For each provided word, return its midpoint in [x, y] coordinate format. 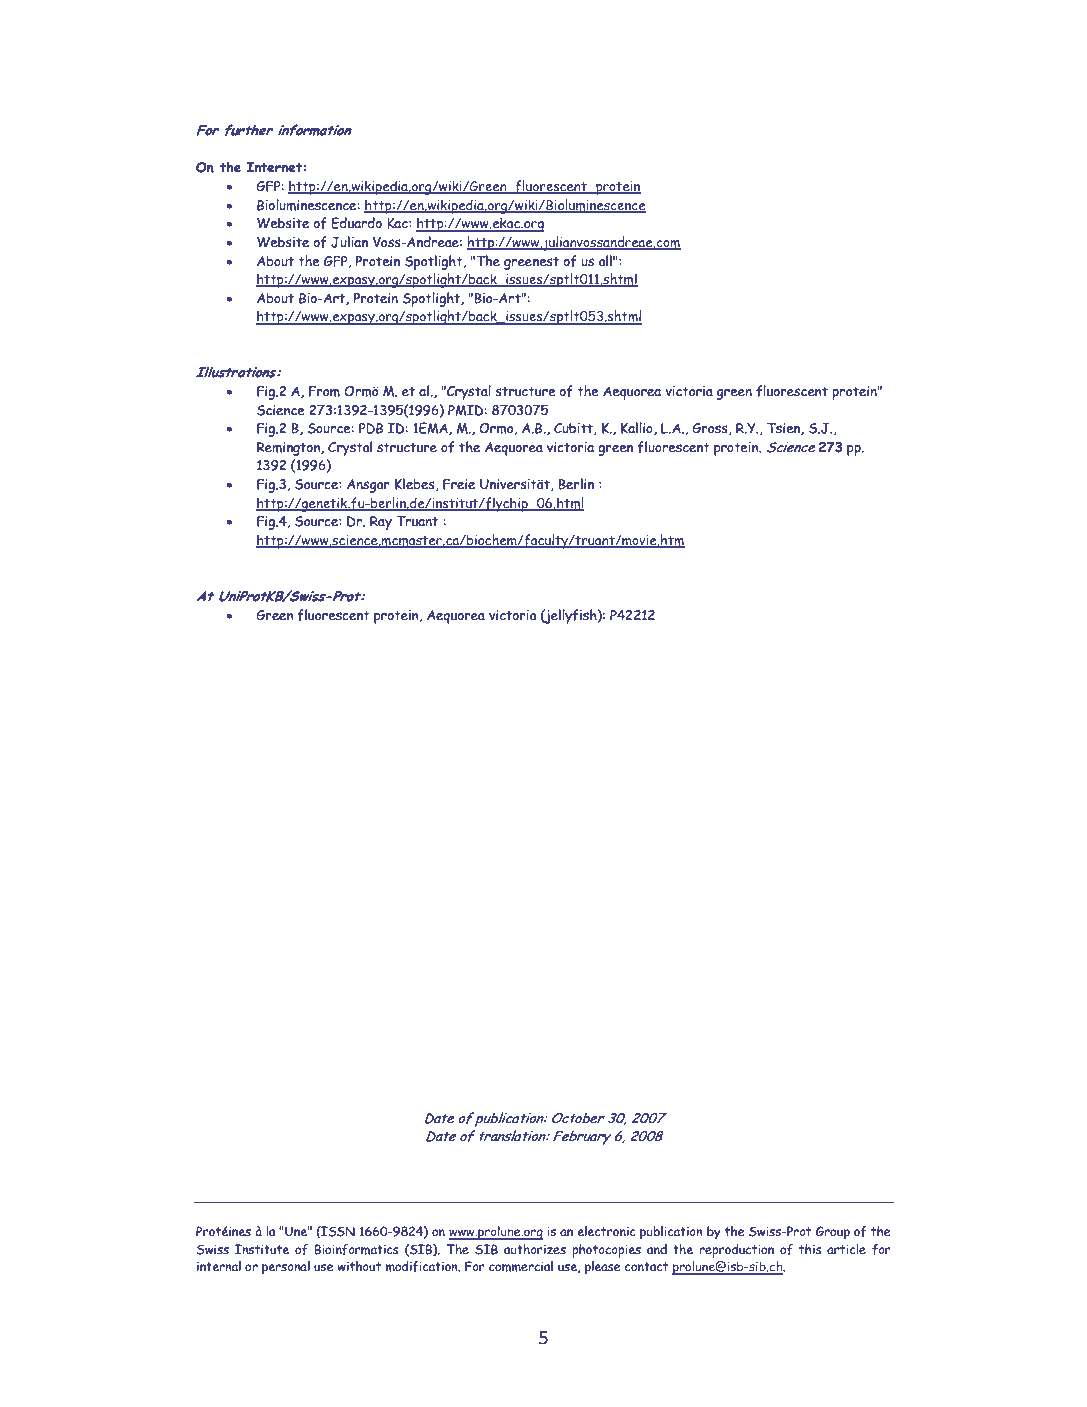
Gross [711, 429]
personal [286, 1268]
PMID [466, 410]
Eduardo [356, 223]
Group [833, 1233]
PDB [371, 428]
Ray [381, 523]
